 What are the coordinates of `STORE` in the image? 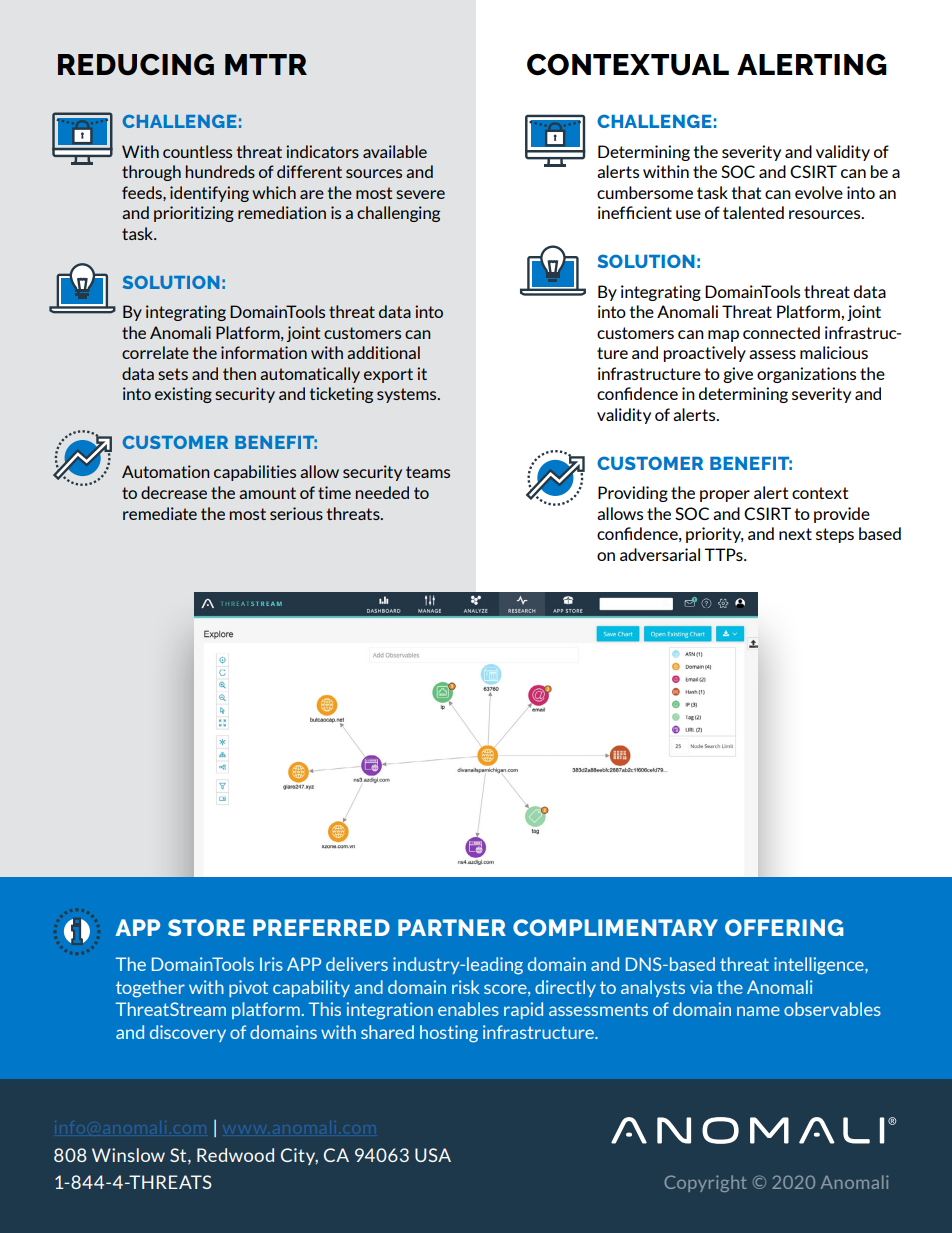 It's located at (206, 927).
